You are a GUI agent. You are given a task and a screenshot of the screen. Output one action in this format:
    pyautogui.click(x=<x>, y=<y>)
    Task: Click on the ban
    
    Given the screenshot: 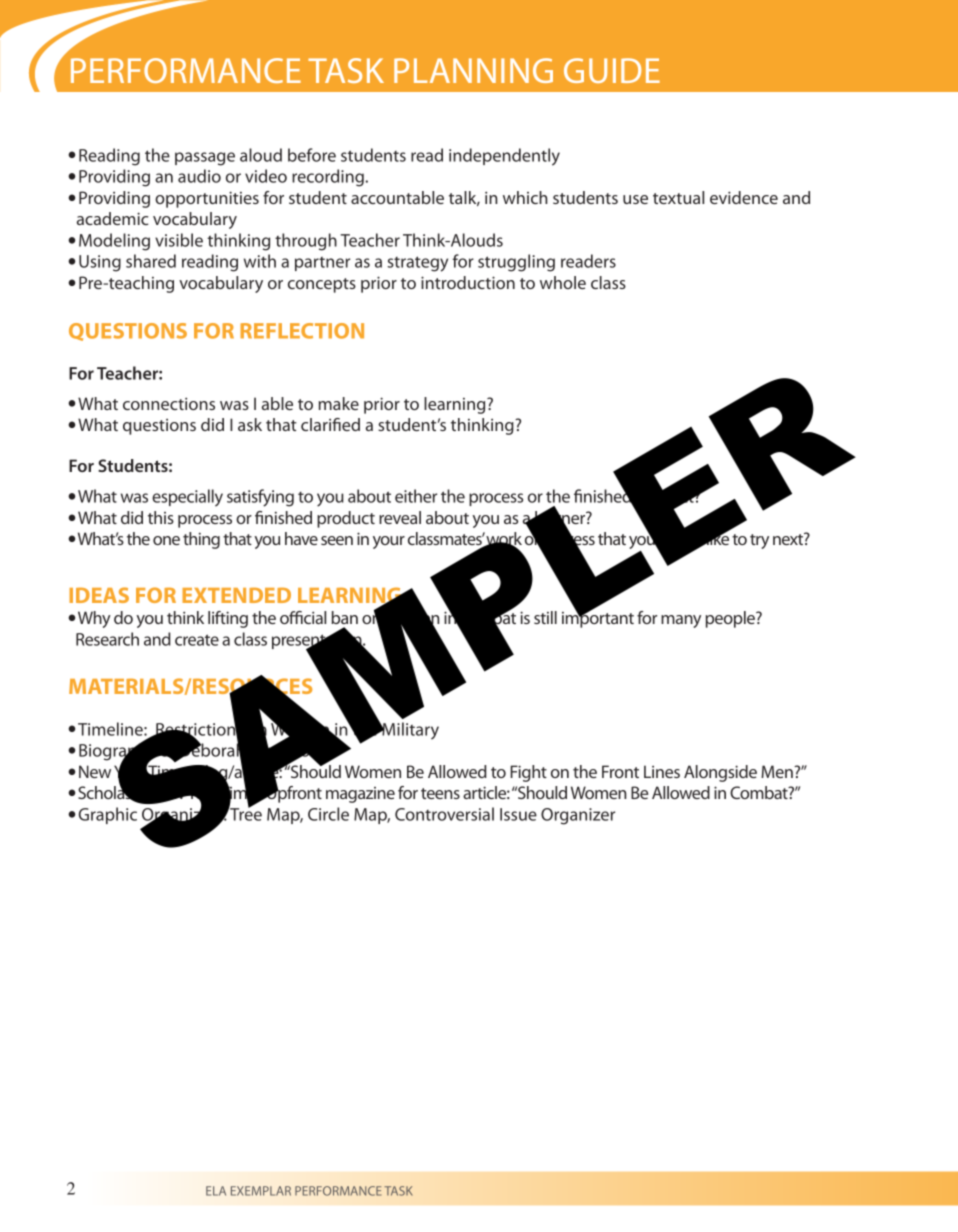 What is the action you would take?
    pyautogui.click(x=344, y=617)
